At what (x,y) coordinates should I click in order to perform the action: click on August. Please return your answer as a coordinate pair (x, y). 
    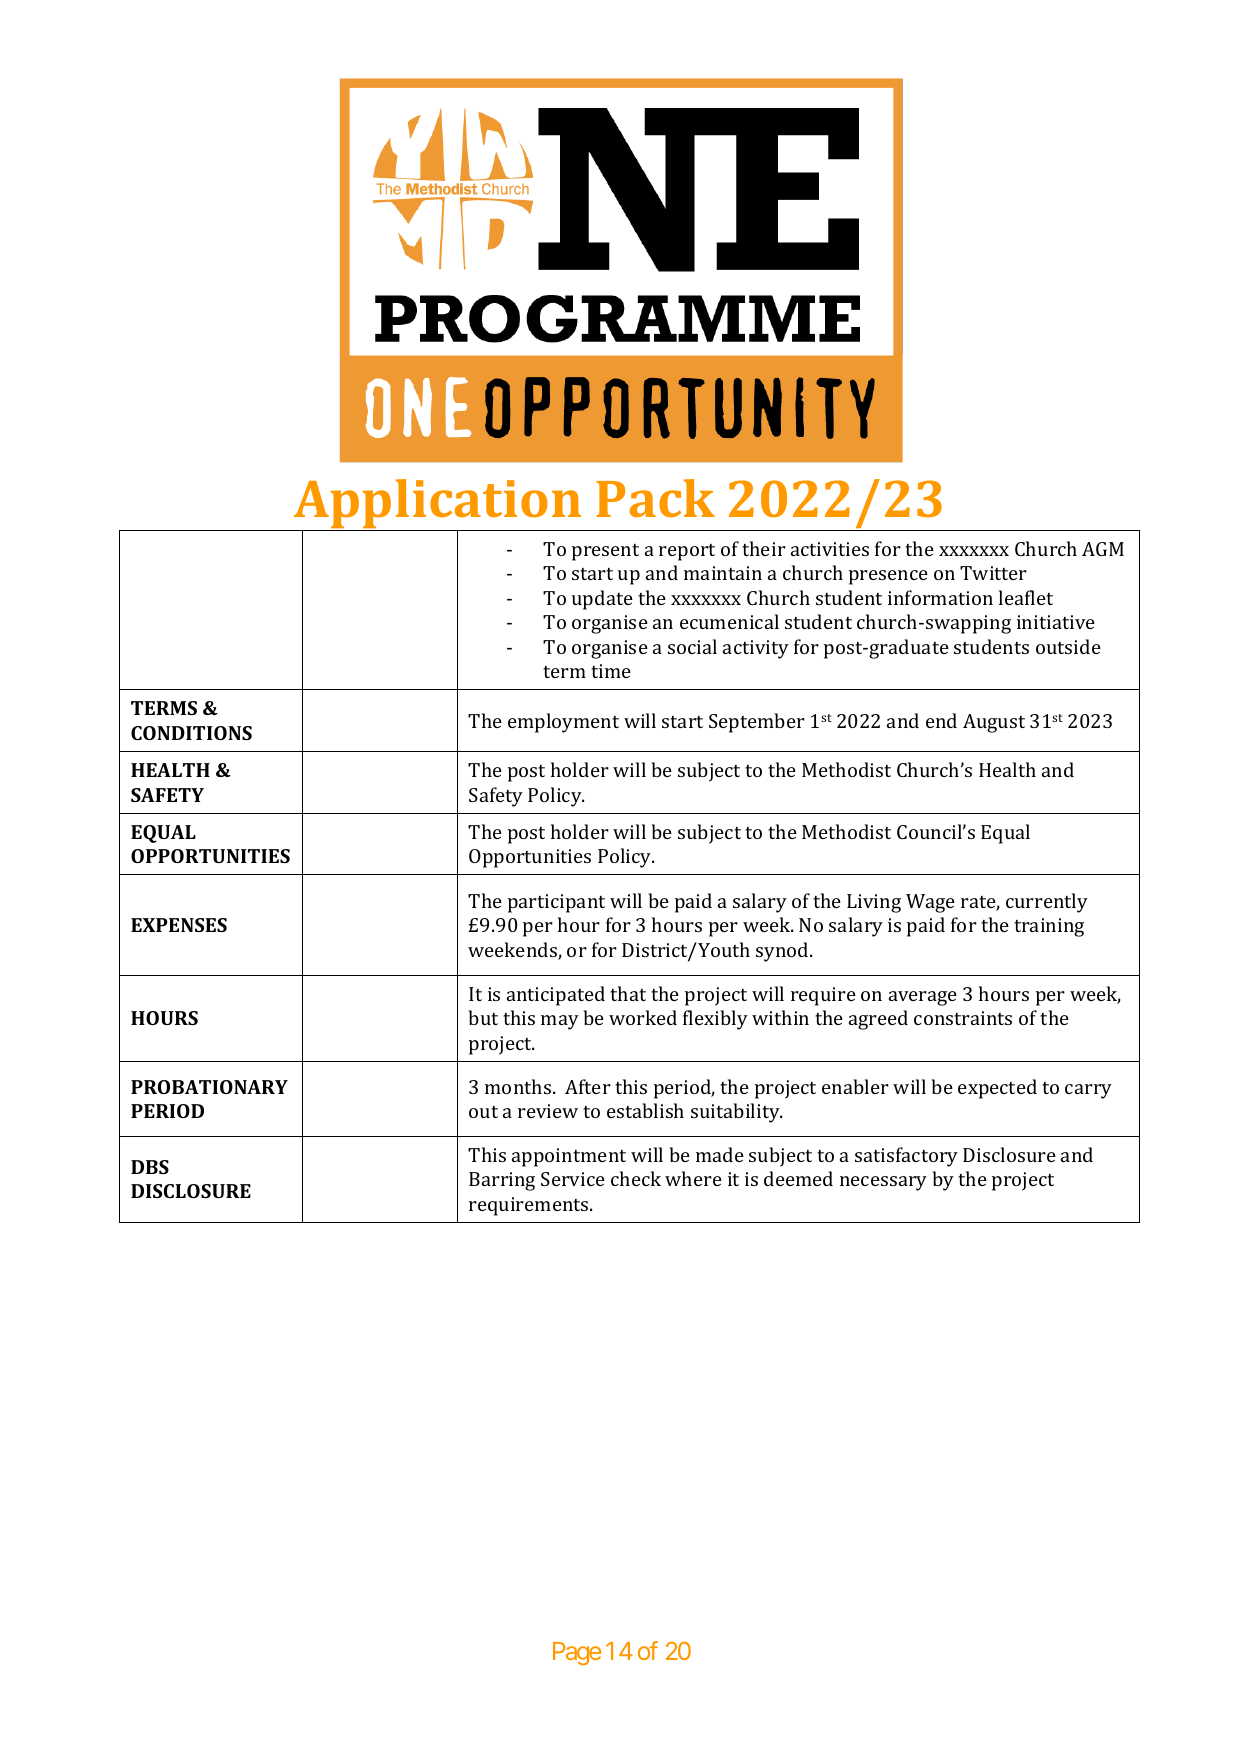
    Looking at the image, I should click on (994, 723).
